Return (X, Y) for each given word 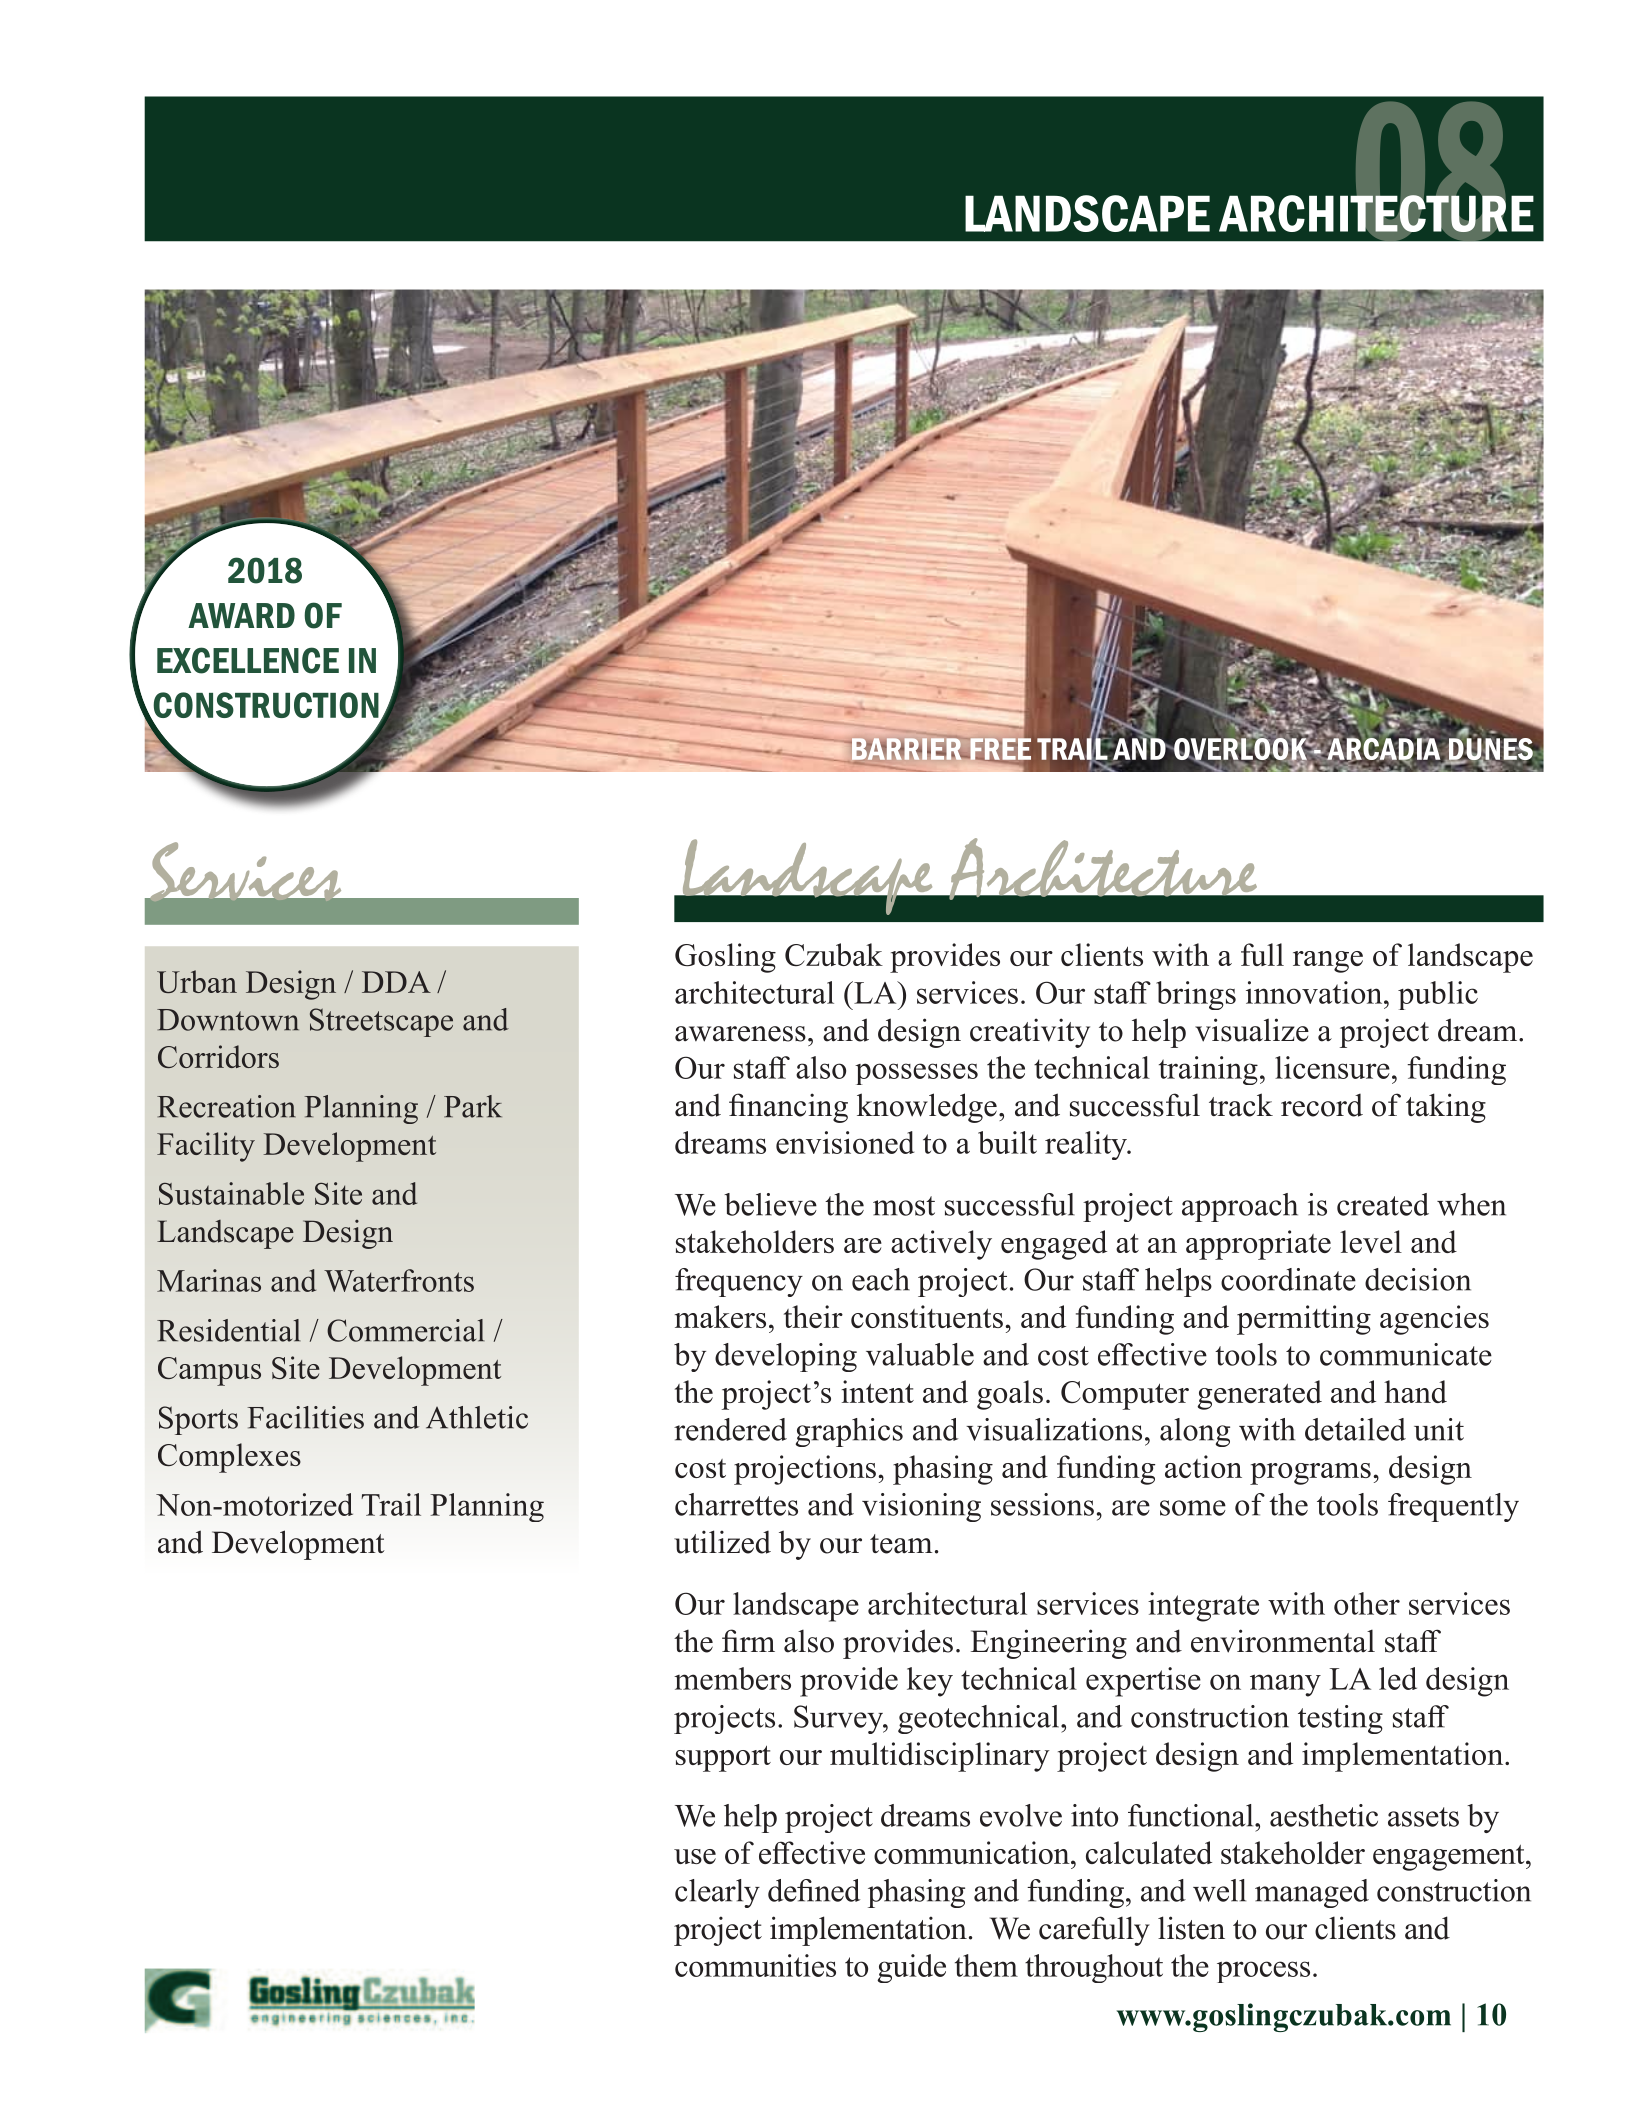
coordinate (1288, 1279)
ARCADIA (1383, 749)
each (881, 1279)
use (695, 1856)
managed (1312, 1893)
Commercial (406, 1330)
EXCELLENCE (248, 660)
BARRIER (907, 749)
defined (814, 1890)
